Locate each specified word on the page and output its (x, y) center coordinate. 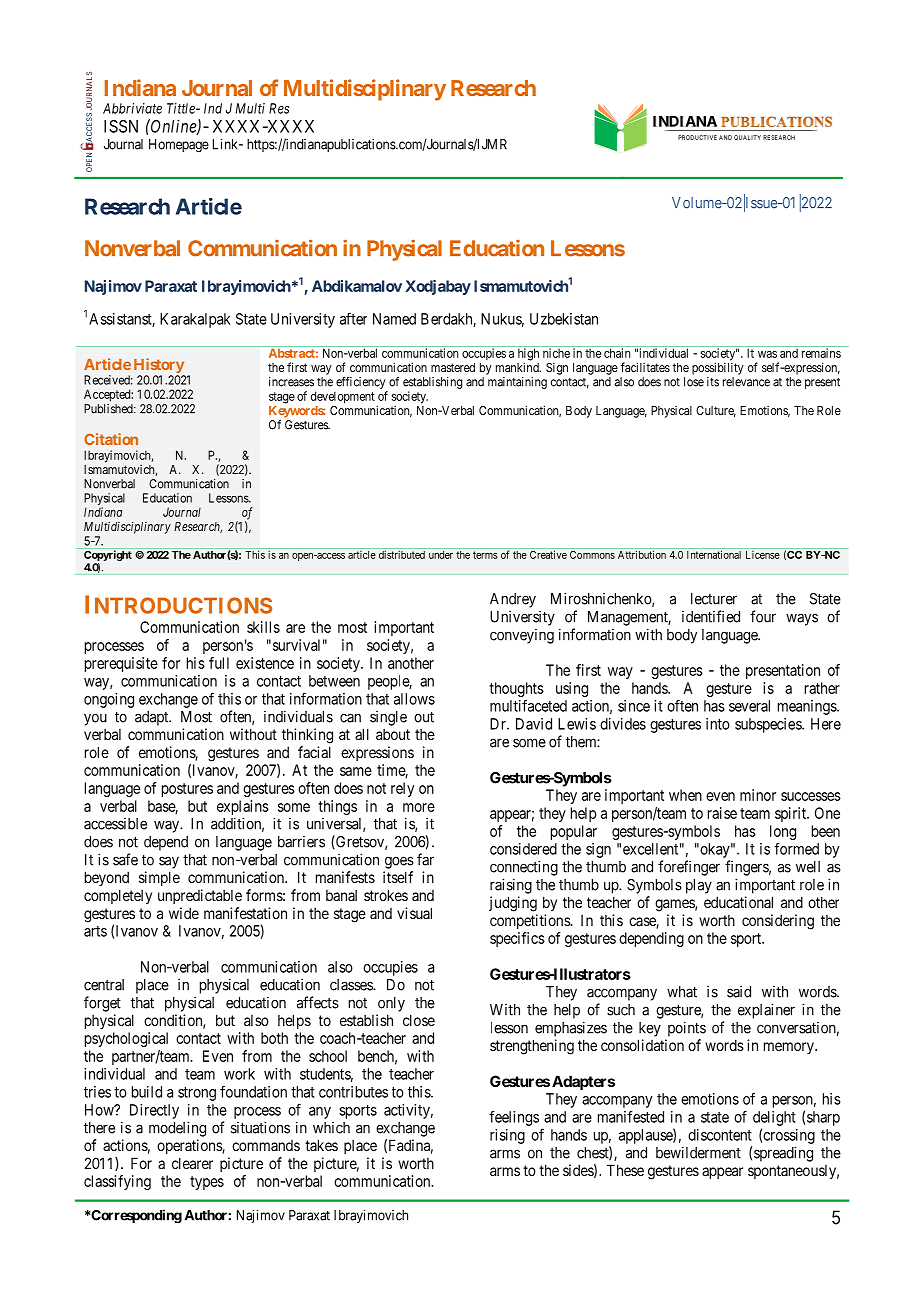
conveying (522, 636)
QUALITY (747, 137)
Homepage (179, 146)
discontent (720, 1135)
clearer (192, 1163)
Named (394, 319)
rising (507, 1136)
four (763, 616)
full (219, 663)
